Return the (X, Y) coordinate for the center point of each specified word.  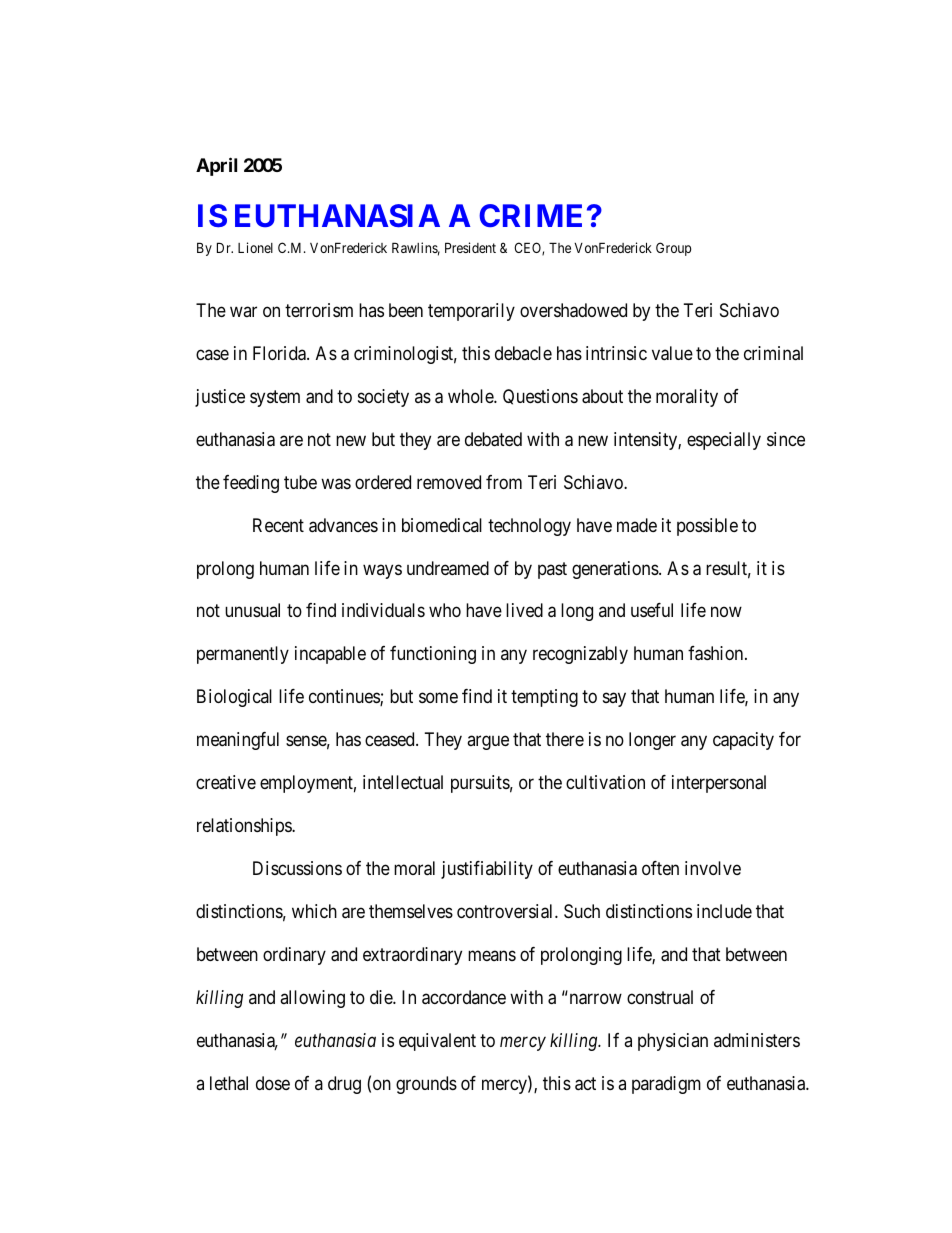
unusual (252, 610)
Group (673, 249)
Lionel (255, 247)
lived (524, 610)
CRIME (530, 215)
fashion (717, 653)
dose (273, 1083)
